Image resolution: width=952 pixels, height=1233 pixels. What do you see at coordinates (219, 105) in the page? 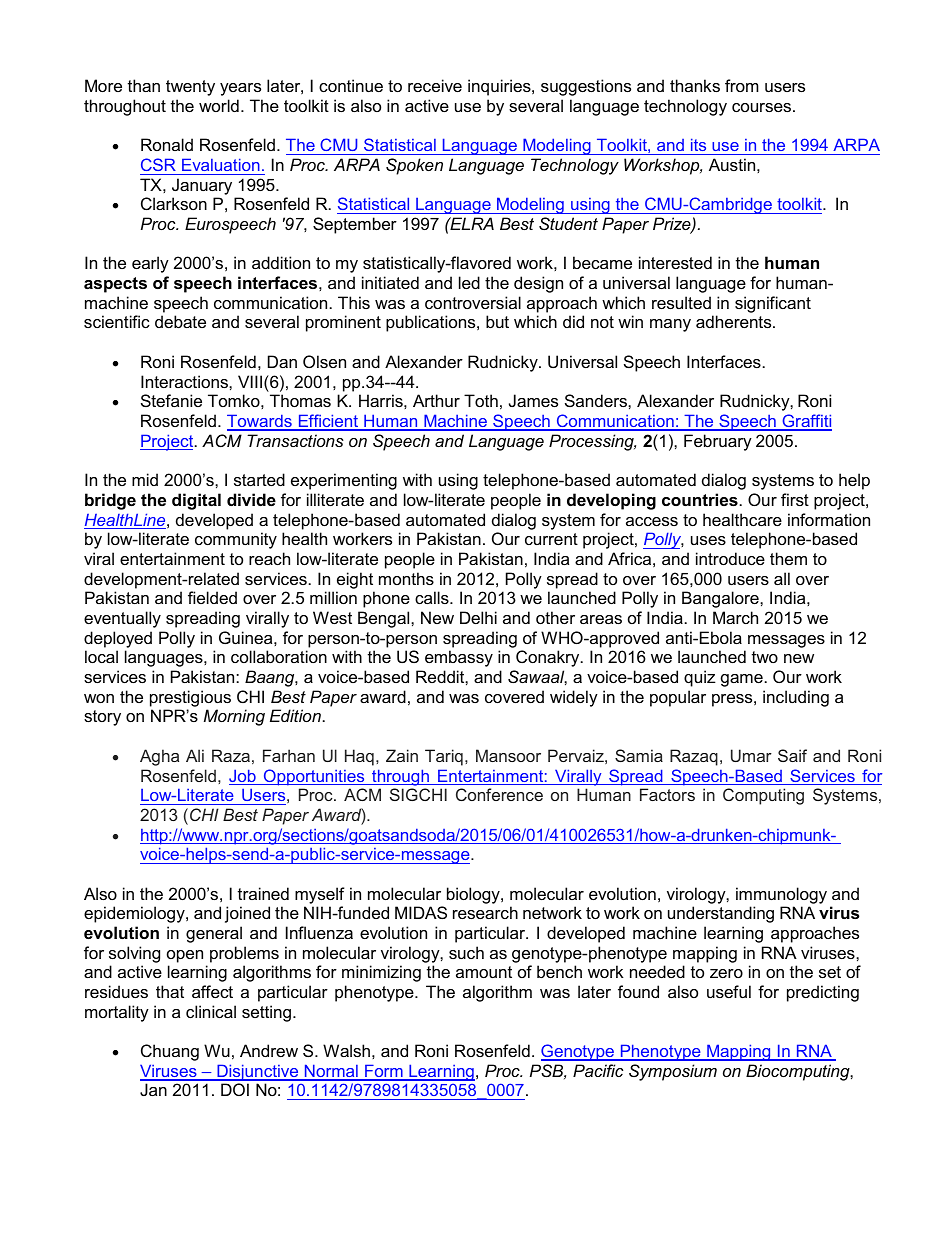
I see `world` at bounding box center [219, 105].
